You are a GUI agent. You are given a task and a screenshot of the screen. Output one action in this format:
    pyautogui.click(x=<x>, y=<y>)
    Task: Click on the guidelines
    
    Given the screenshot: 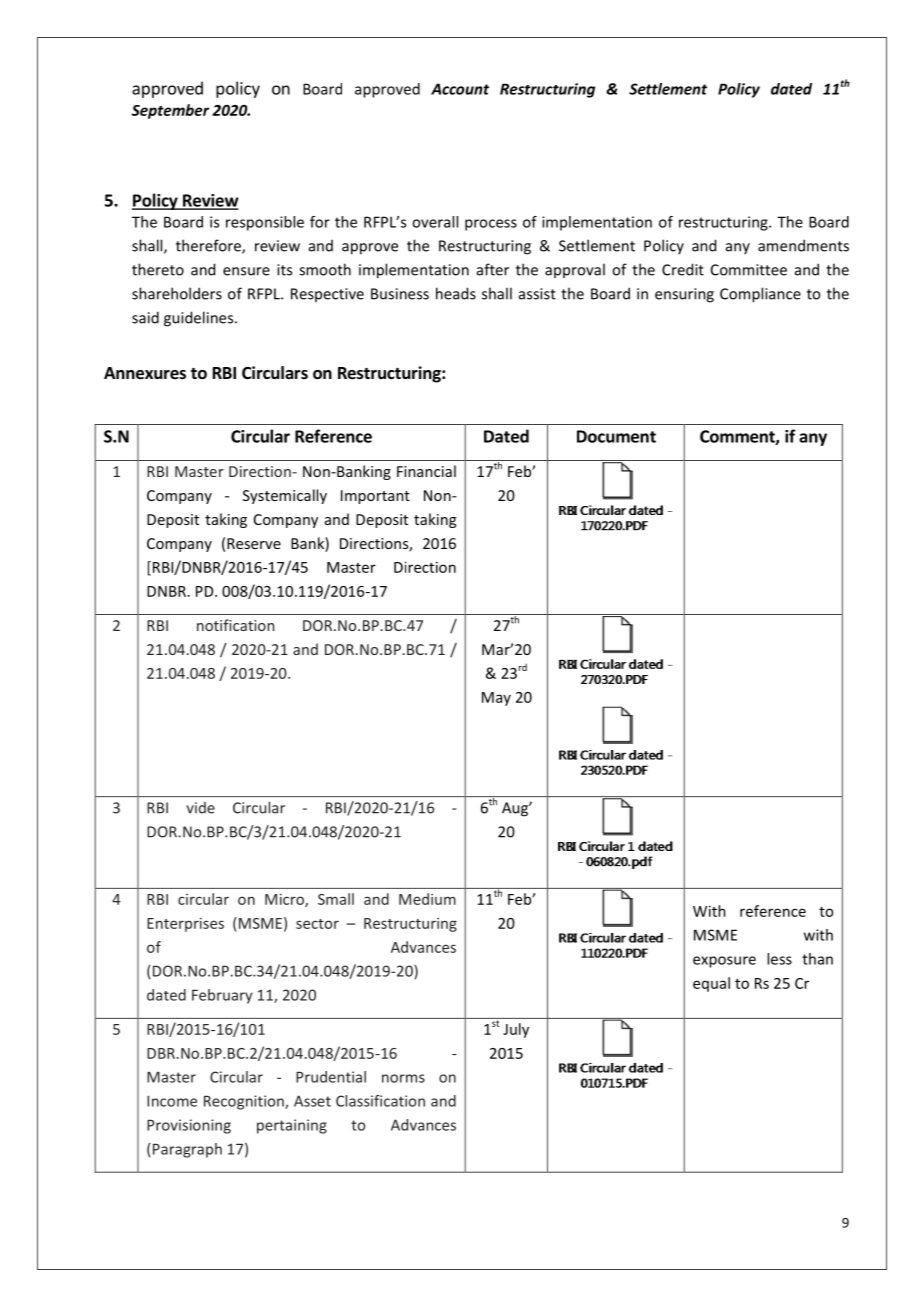 What is the action you would take?
    pyautogui.click(x=200, y=319)
